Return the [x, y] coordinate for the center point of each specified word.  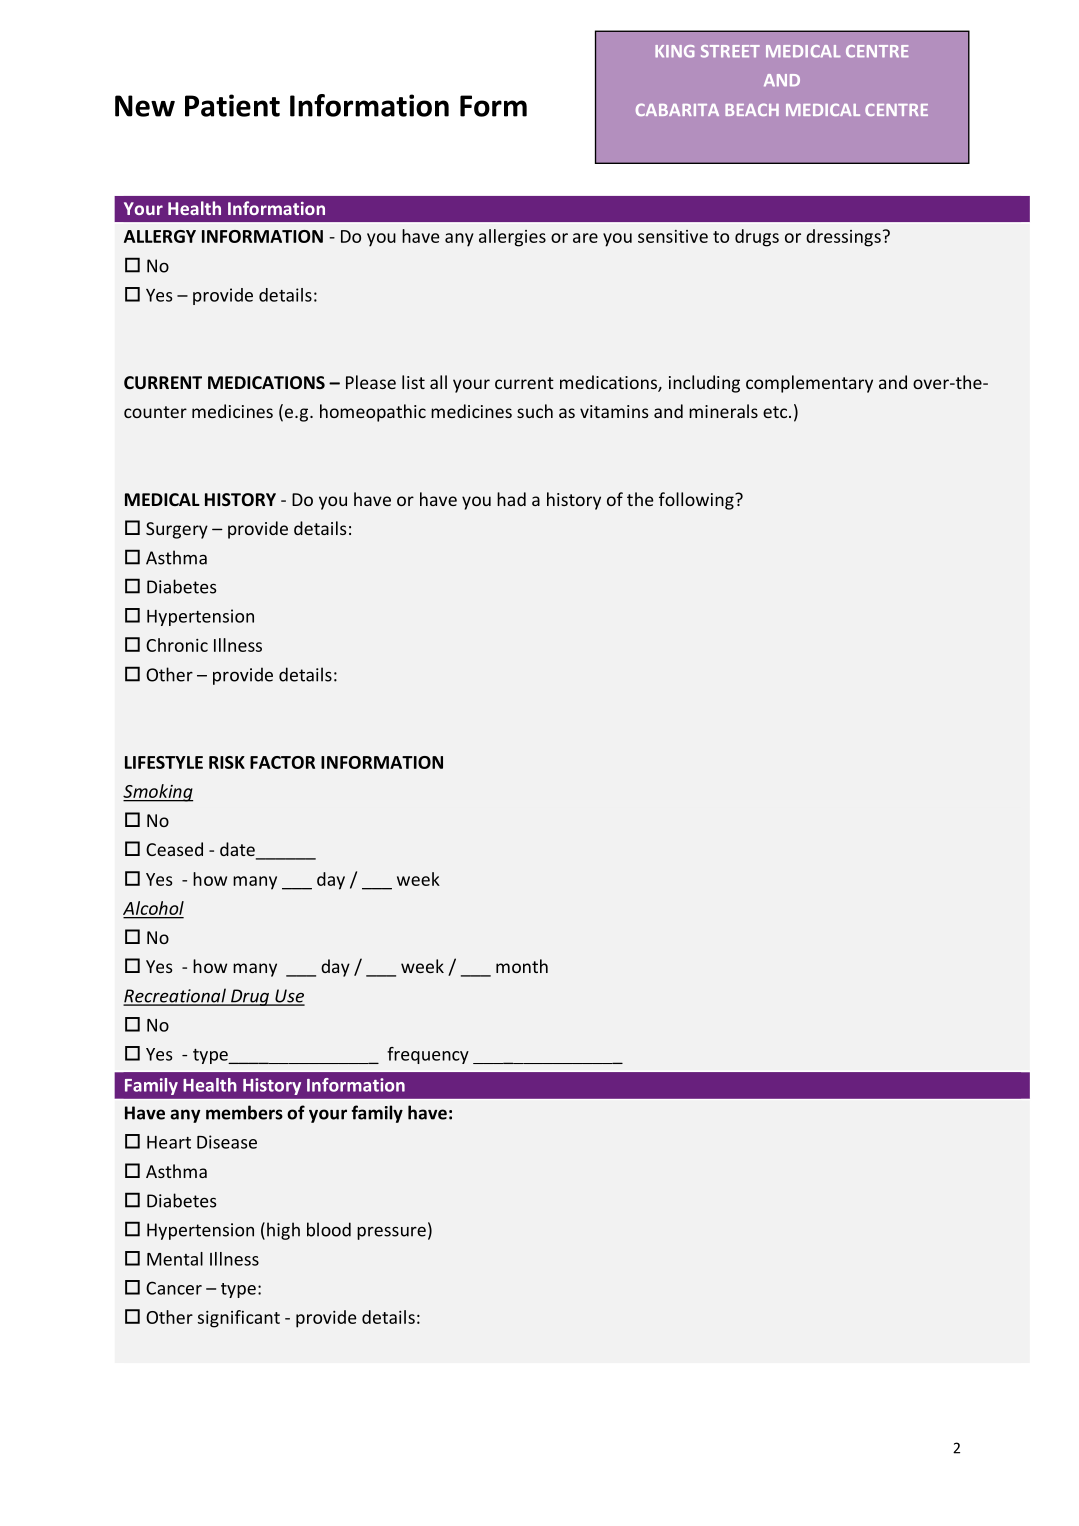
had [511, 499]
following [697, 501]
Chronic [177, 645]
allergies [512, 238]
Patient [232, 105]
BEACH [752, 109]
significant [239, 1319]
